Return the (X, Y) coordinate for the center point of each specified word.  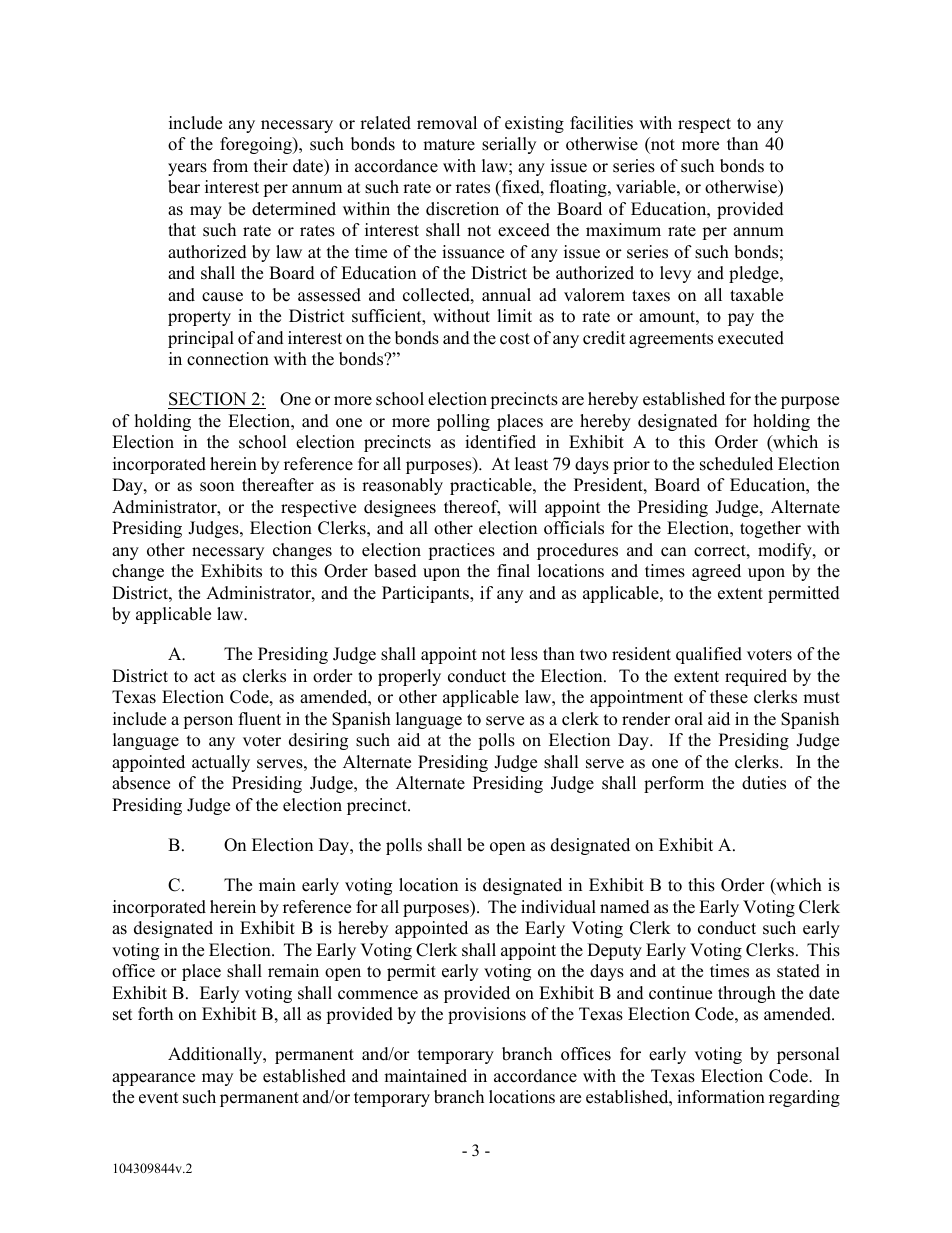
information (721, 1097)
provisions (487, 1015)
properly (409, 677)
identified (500, 442)
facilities (601, 123)
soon (217, 487)
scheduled (736, 464)
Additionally (216, 1055)
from (230, 166)
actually (221, 763)
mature (449, 145)
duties (764, 783)
